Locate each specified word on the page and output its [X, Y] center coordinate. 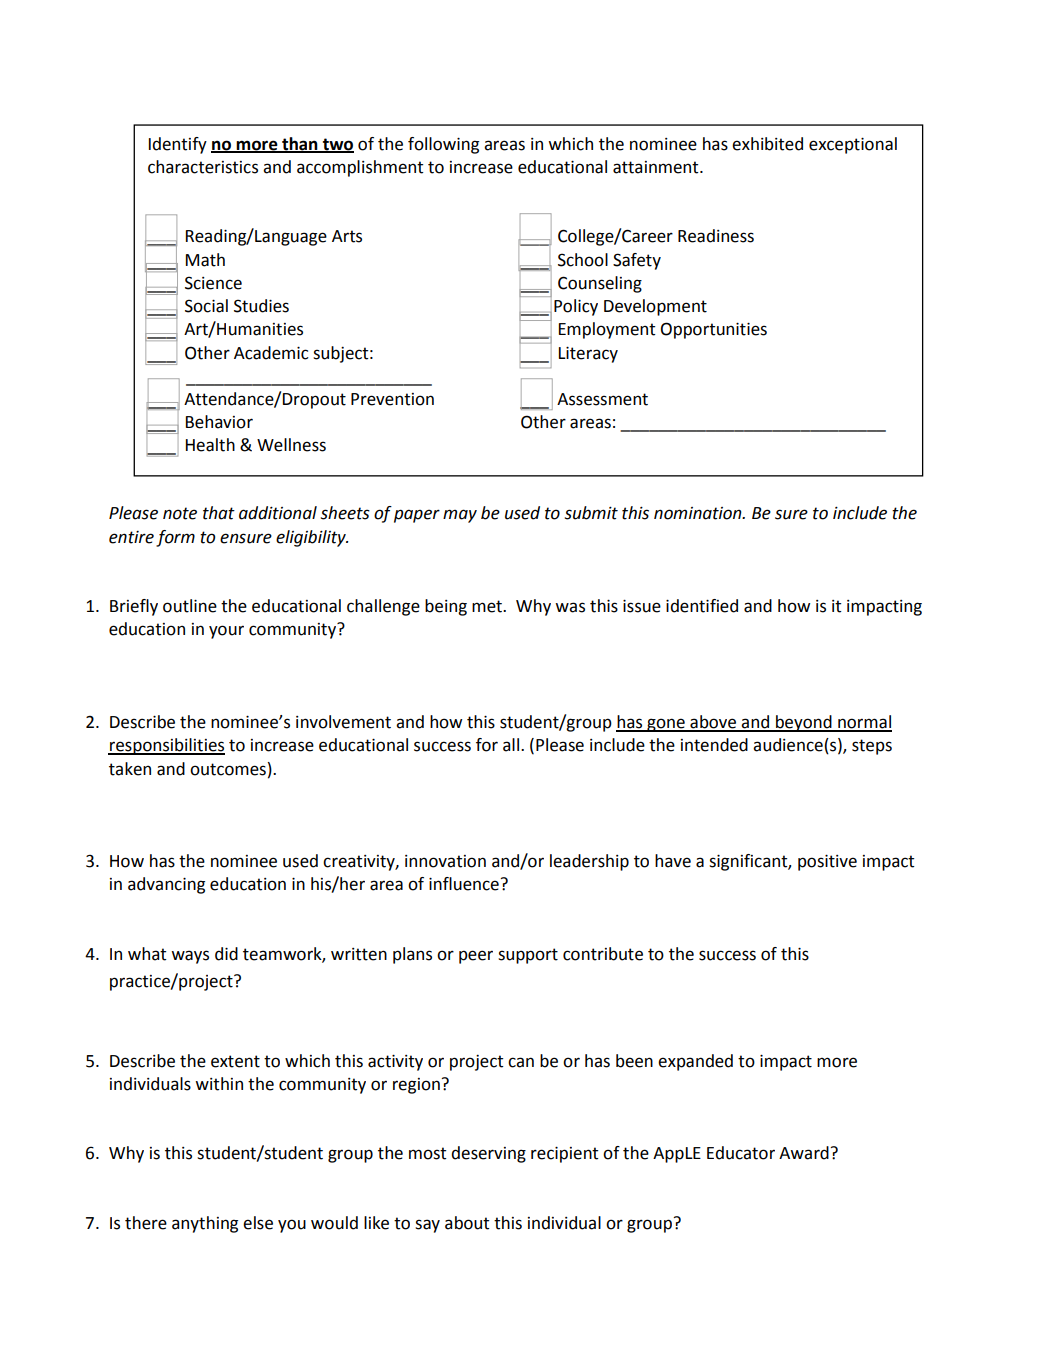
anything [205, 1224]
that [219, 513]
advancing [166, 885]
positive [827, 862]
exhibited [767, 144]
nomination [699, 513]
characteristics [203, 167]
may [460, 516]
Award [804, 1153]
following [443, 145]
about [467, 1223]
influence [464, 884]
